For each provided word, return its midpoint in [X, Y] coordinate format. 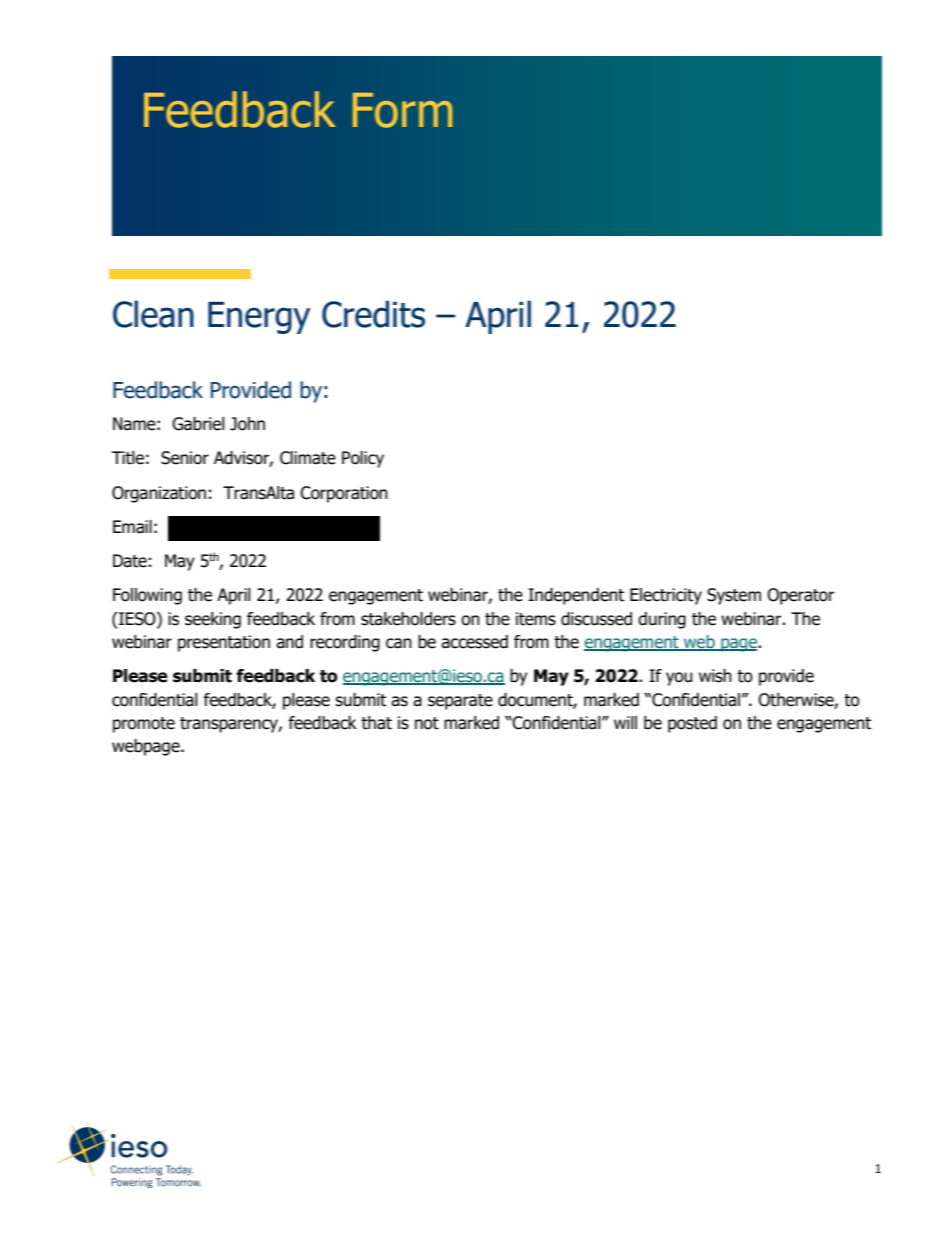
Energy [259, 318]
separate [460, 702]
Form [402, 110]
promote [144, 725]
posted [692, 724]
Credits [373, 314]
